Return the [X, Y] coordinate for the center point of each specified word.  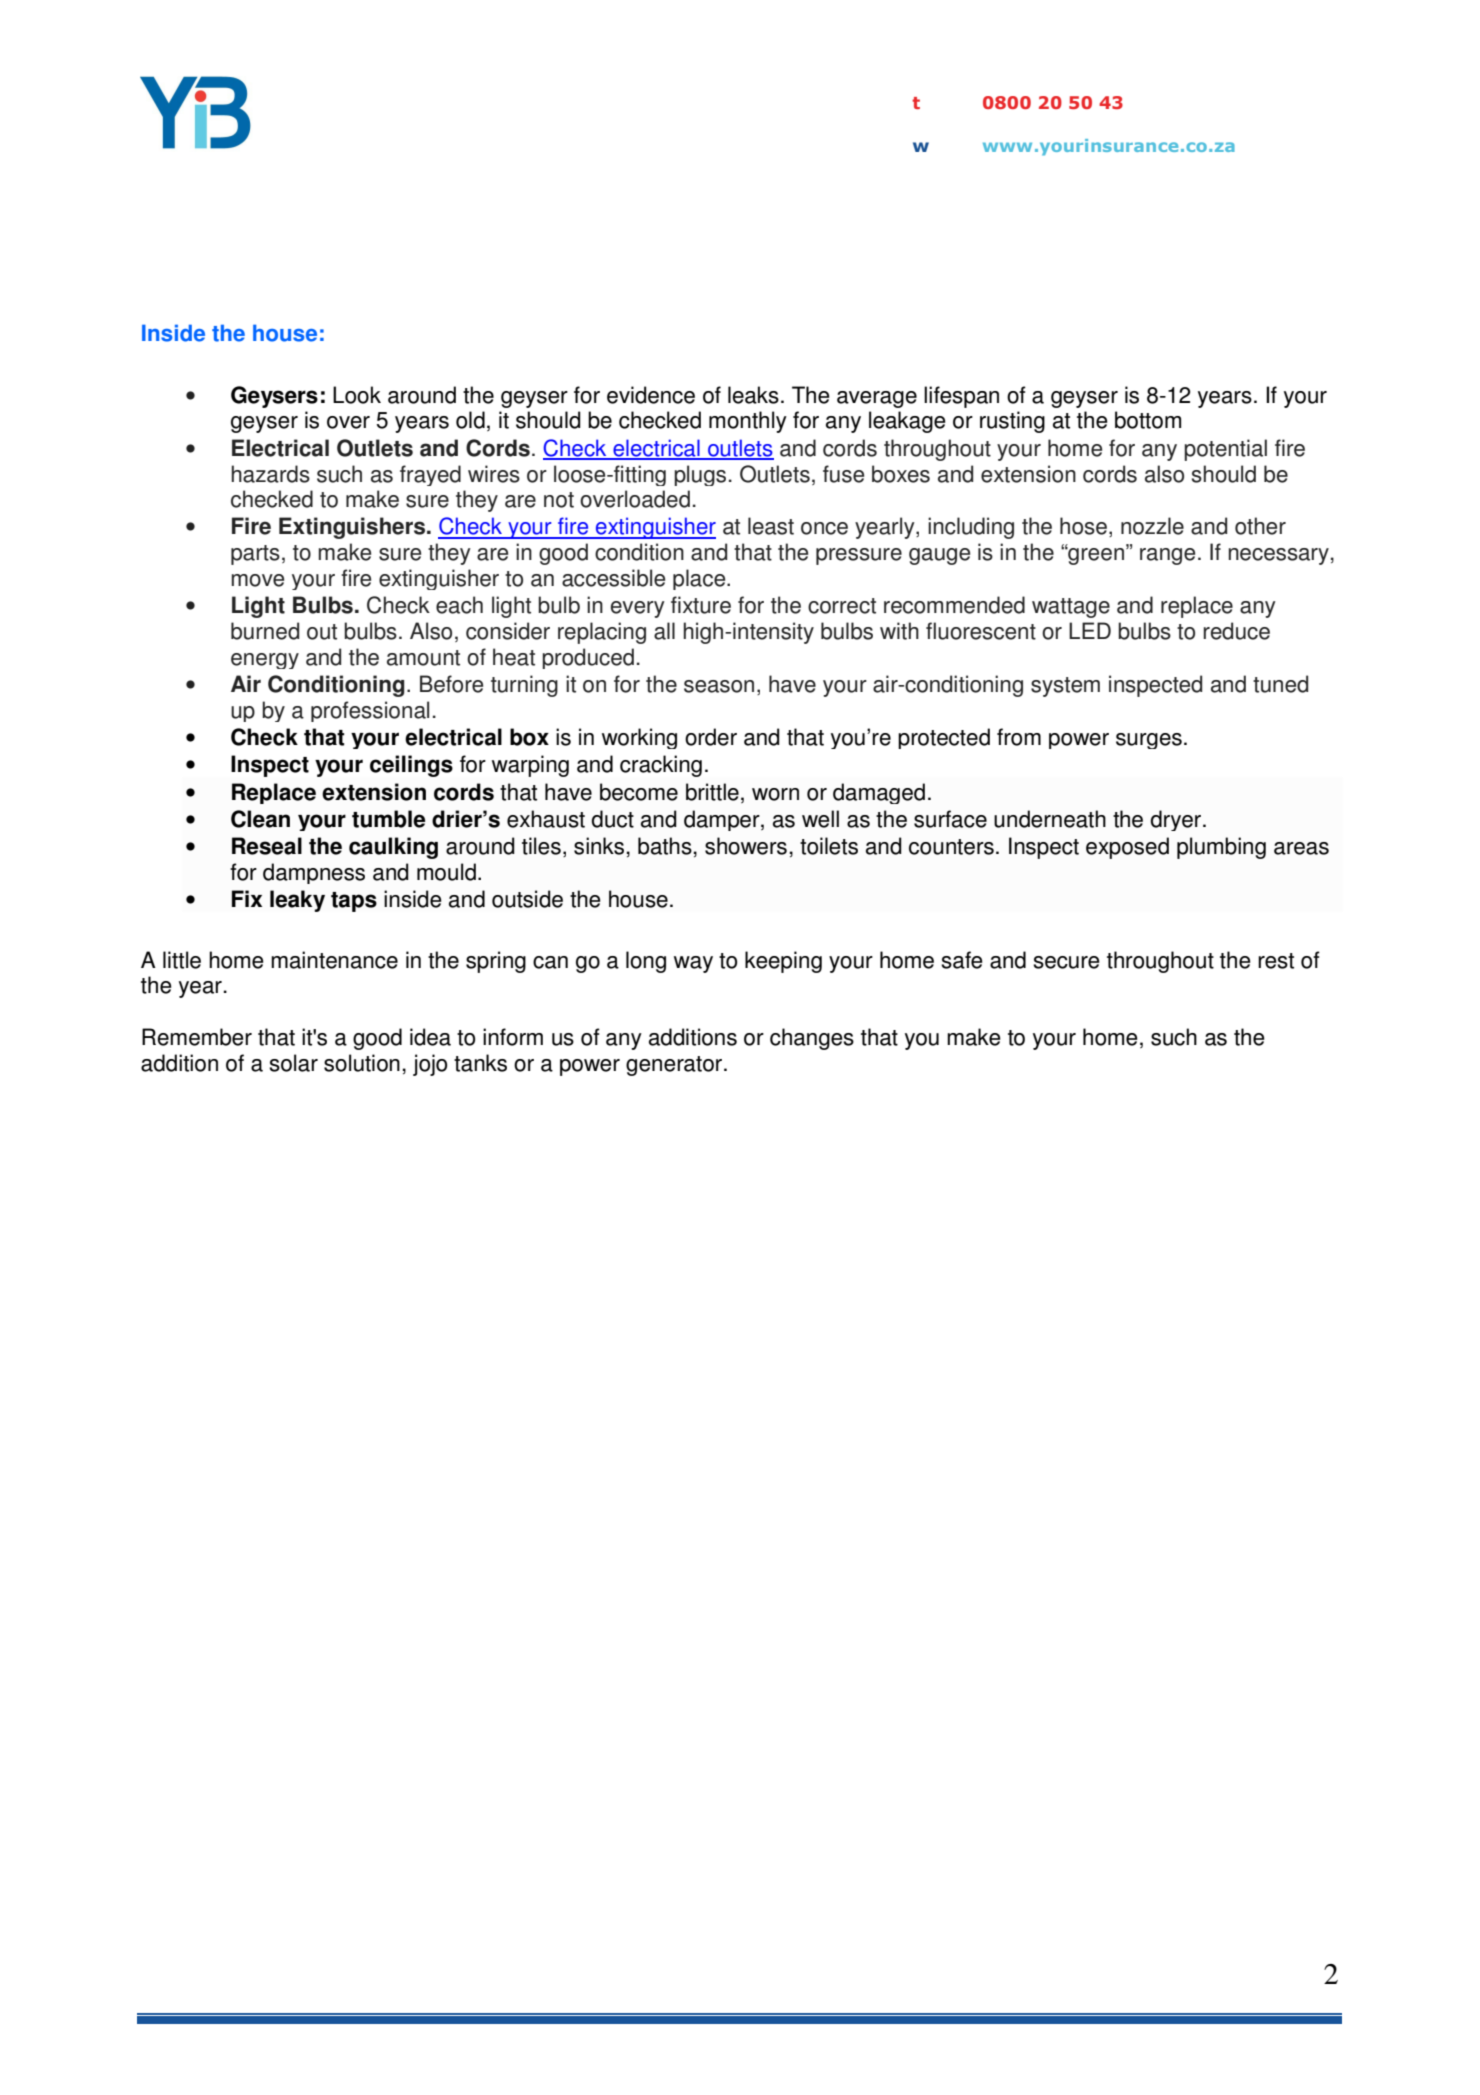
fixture [701, 605]
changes [812, 1039]
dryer [1177, 820]
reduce [1236, 631]
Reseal [267, 846]
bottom [1148, 420]
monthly [748, 422]
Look [357, 395]
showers [746, 846]
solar [293, 1063]
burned [265, 631]
